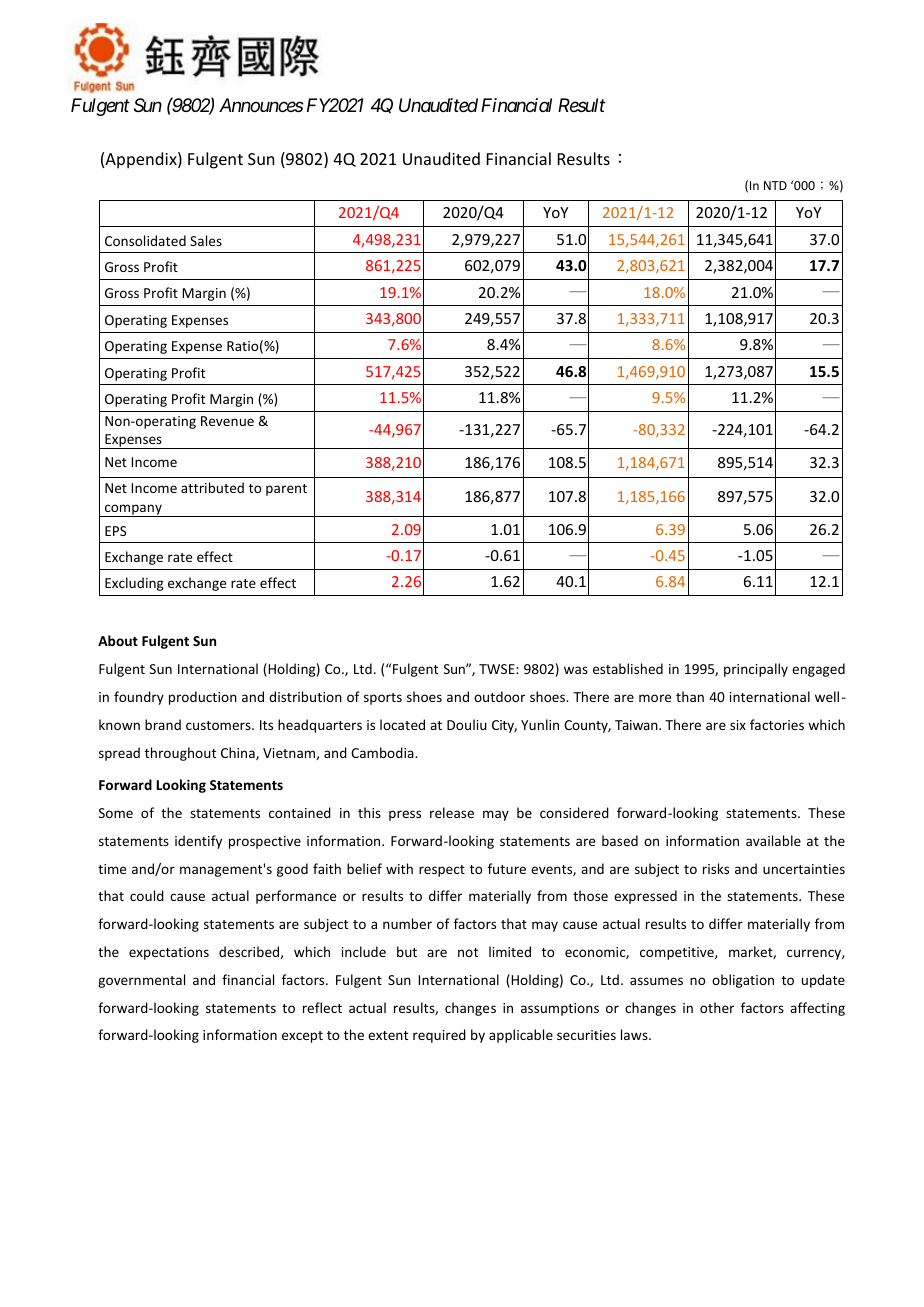 This screenshot has height=1307, width=924. I want to click on governmental, so click(141, 981).
